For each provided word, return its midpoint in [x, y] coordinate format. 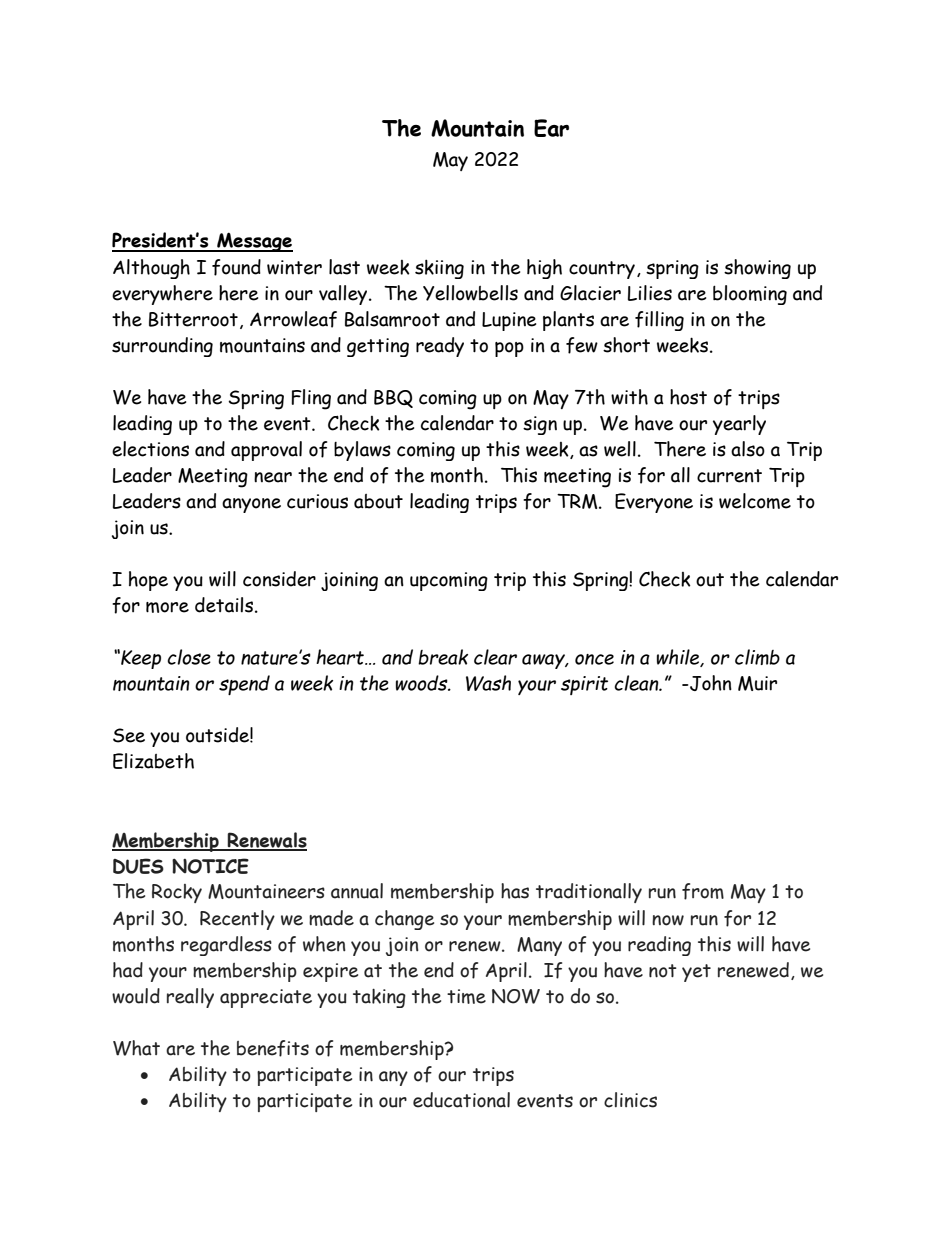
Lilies [650, 293]
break [443, 657]
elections [150, 449]
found [236, 267]
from [703, 891]
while [679, 658]
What [136, 1048]
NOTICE [210, 866]
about [378, 501]
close [189, 657]
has [515, 891]
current [729, 476]
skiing [439, 269]
